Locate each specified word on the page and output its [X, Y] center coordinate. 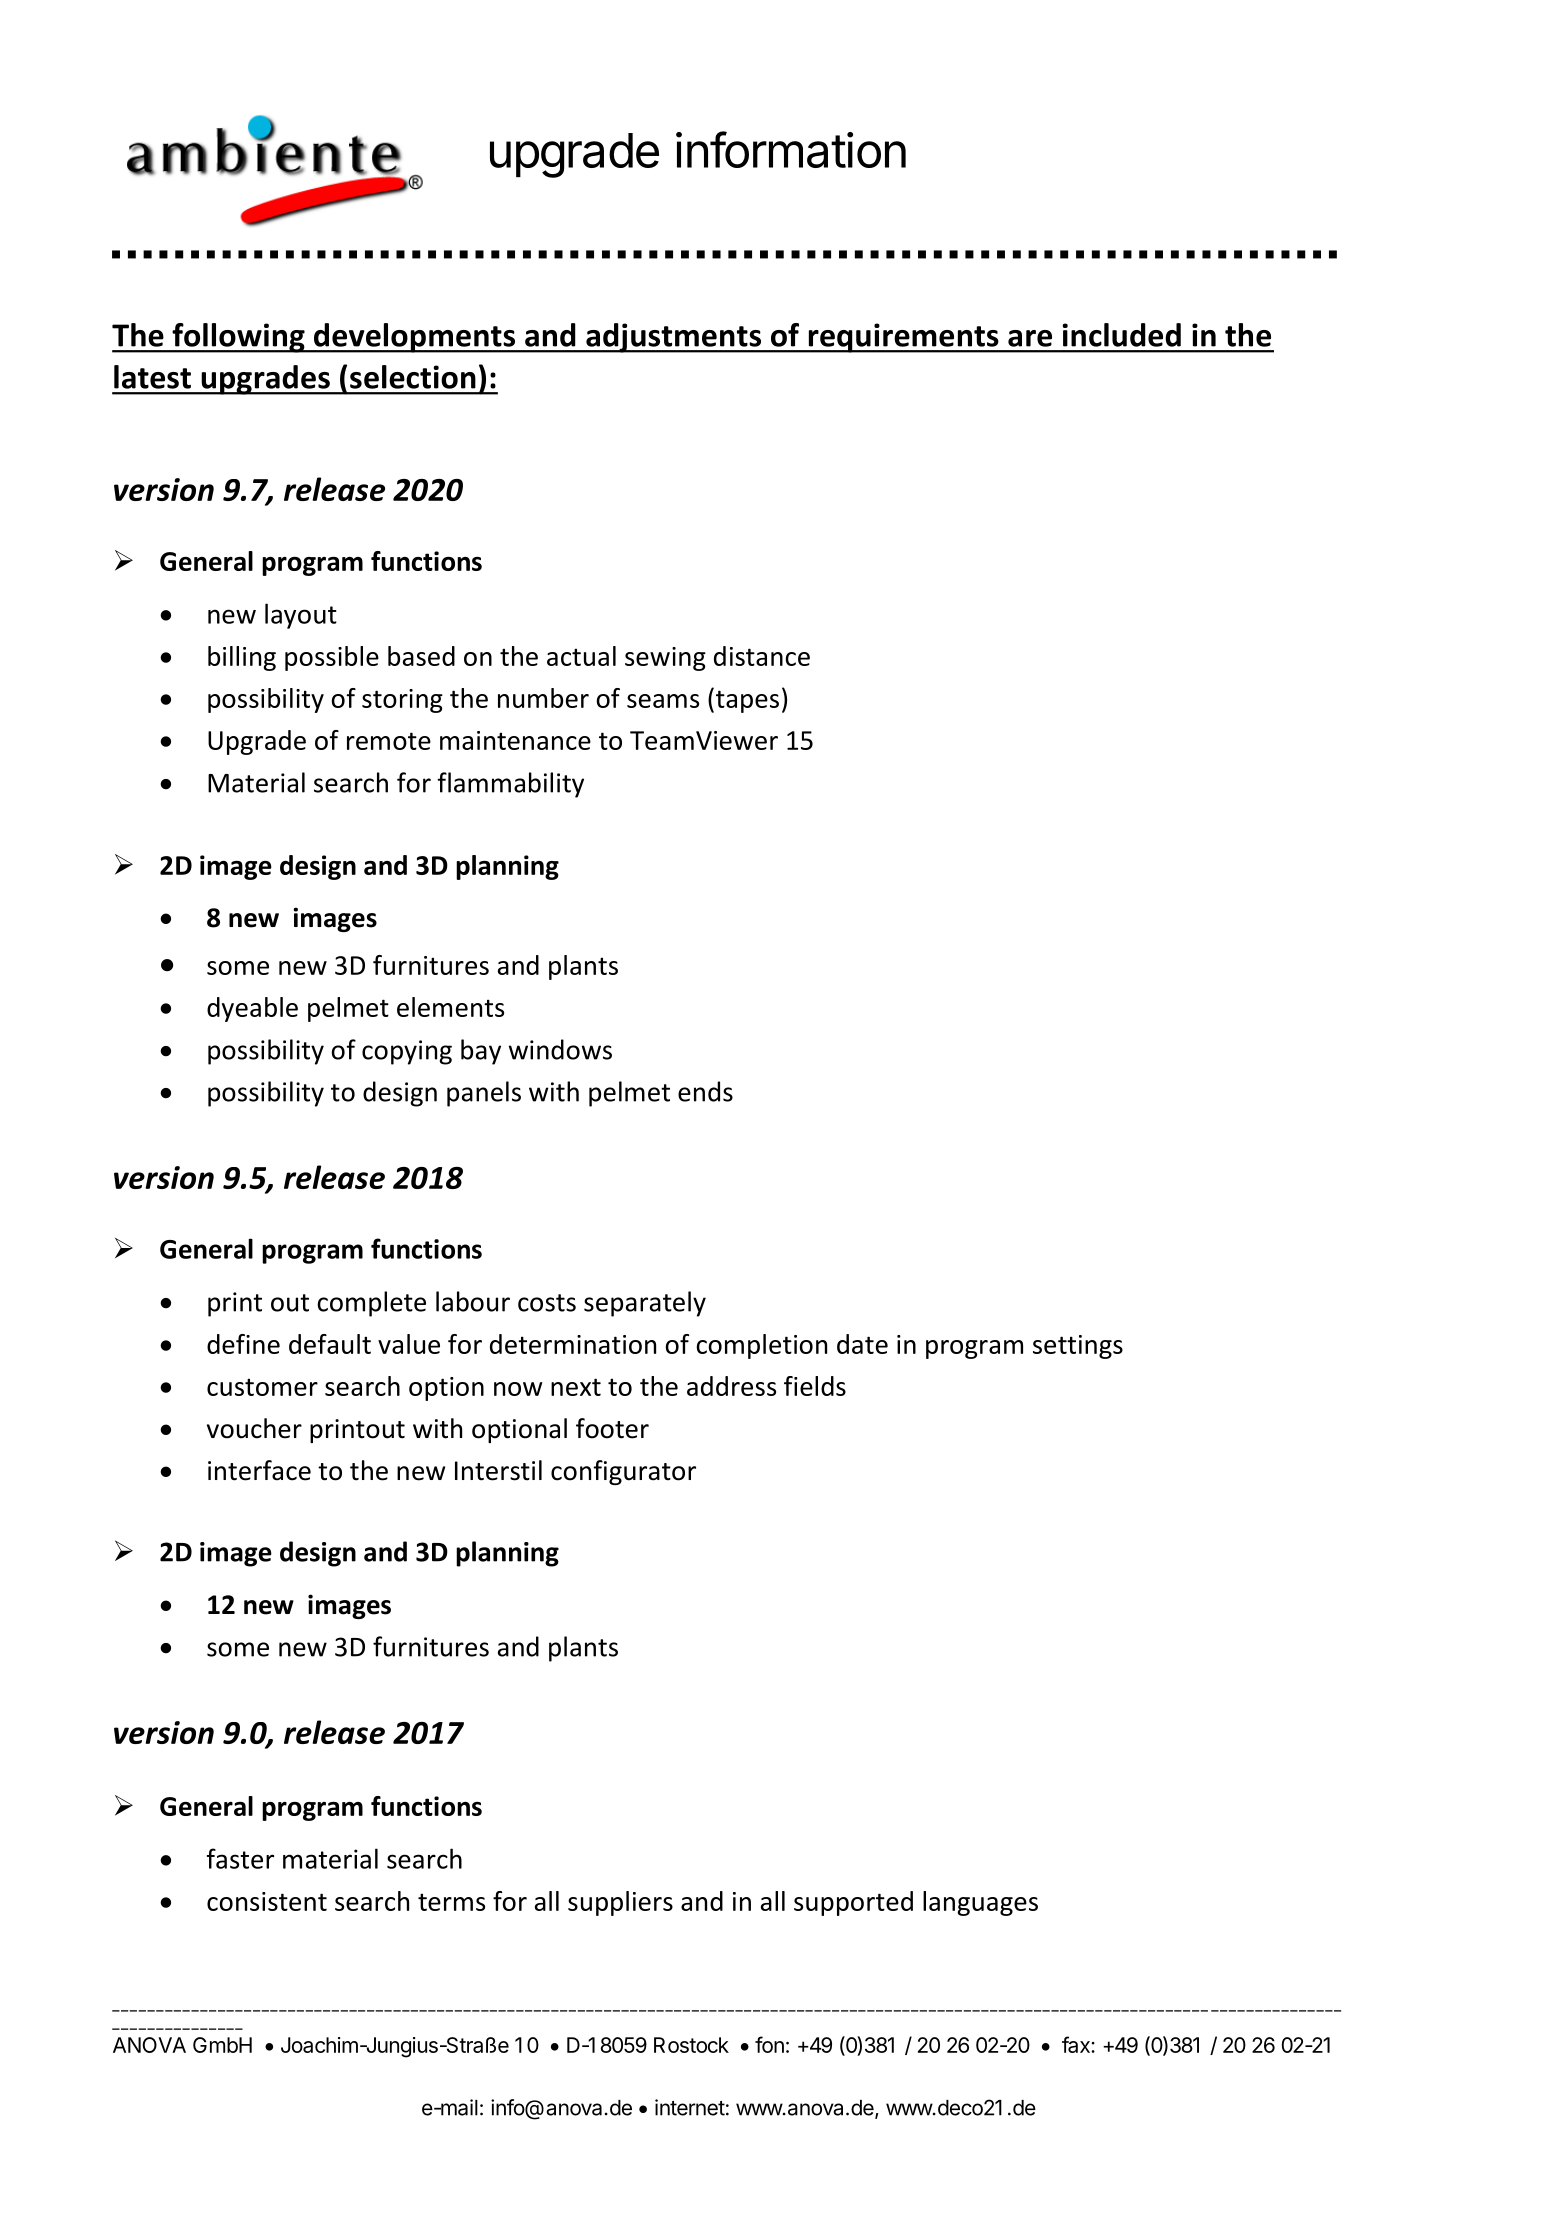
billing [242, 658]
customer [262, 1387]
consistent [267, 1901]
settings [1078, 1347]
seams [663, 701]
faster [240, 1858]
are [1030, 338]
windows [560, 1049]
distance [762, 656]
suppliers [620, 1903]
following [238, 338]
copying [407, 1052]
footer [612, 1428]
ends [705, 1091]
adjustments [674, 338]
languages [980, 1903]
